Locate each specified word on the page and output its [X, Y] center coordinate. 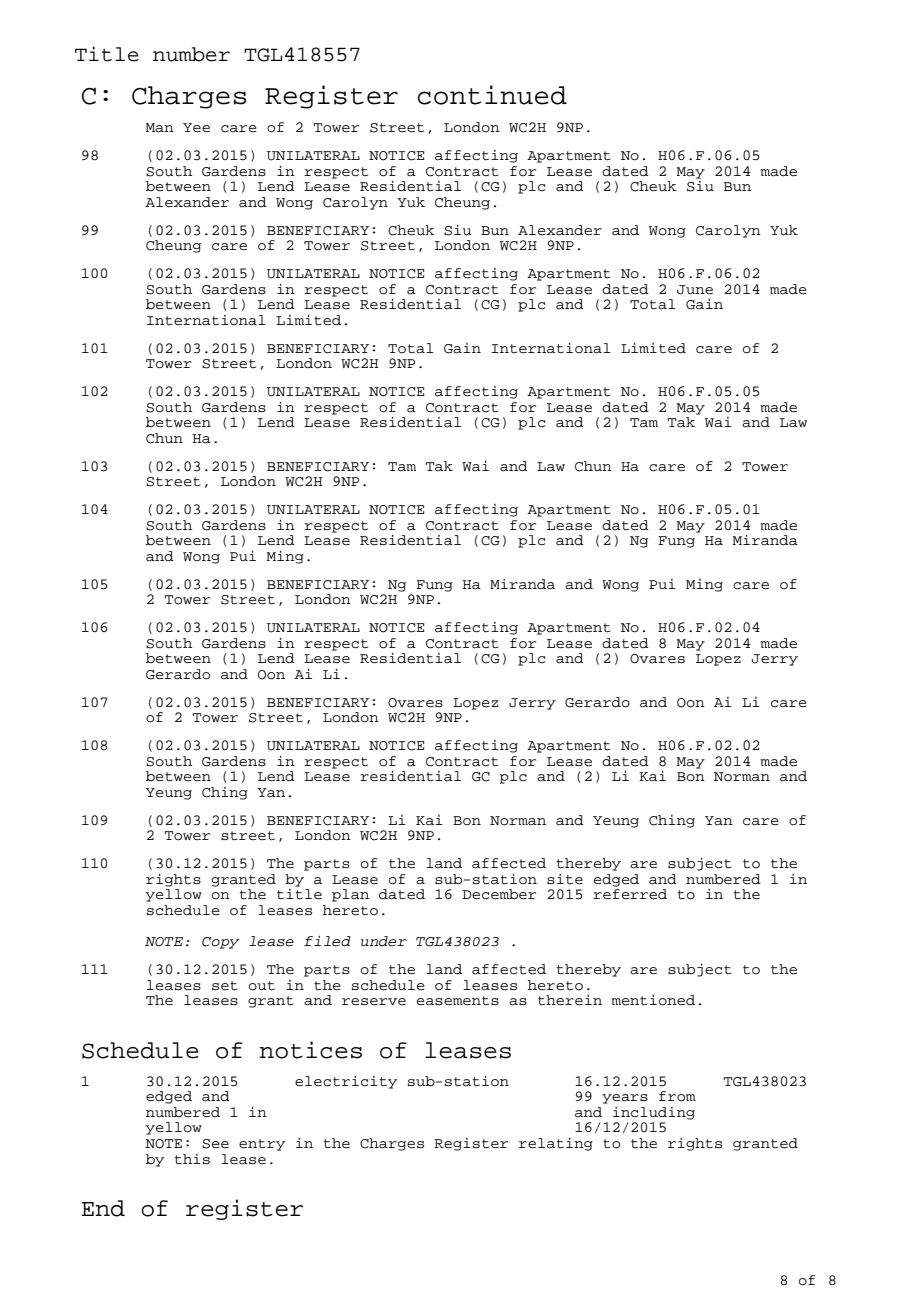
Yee [196, 127]
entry [262, 1145]
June [695, 290]
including [654, 1113]
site [565, 879]
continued [492, 95]
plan [350, 895]
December [499, 894]
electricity [346, 1082]
